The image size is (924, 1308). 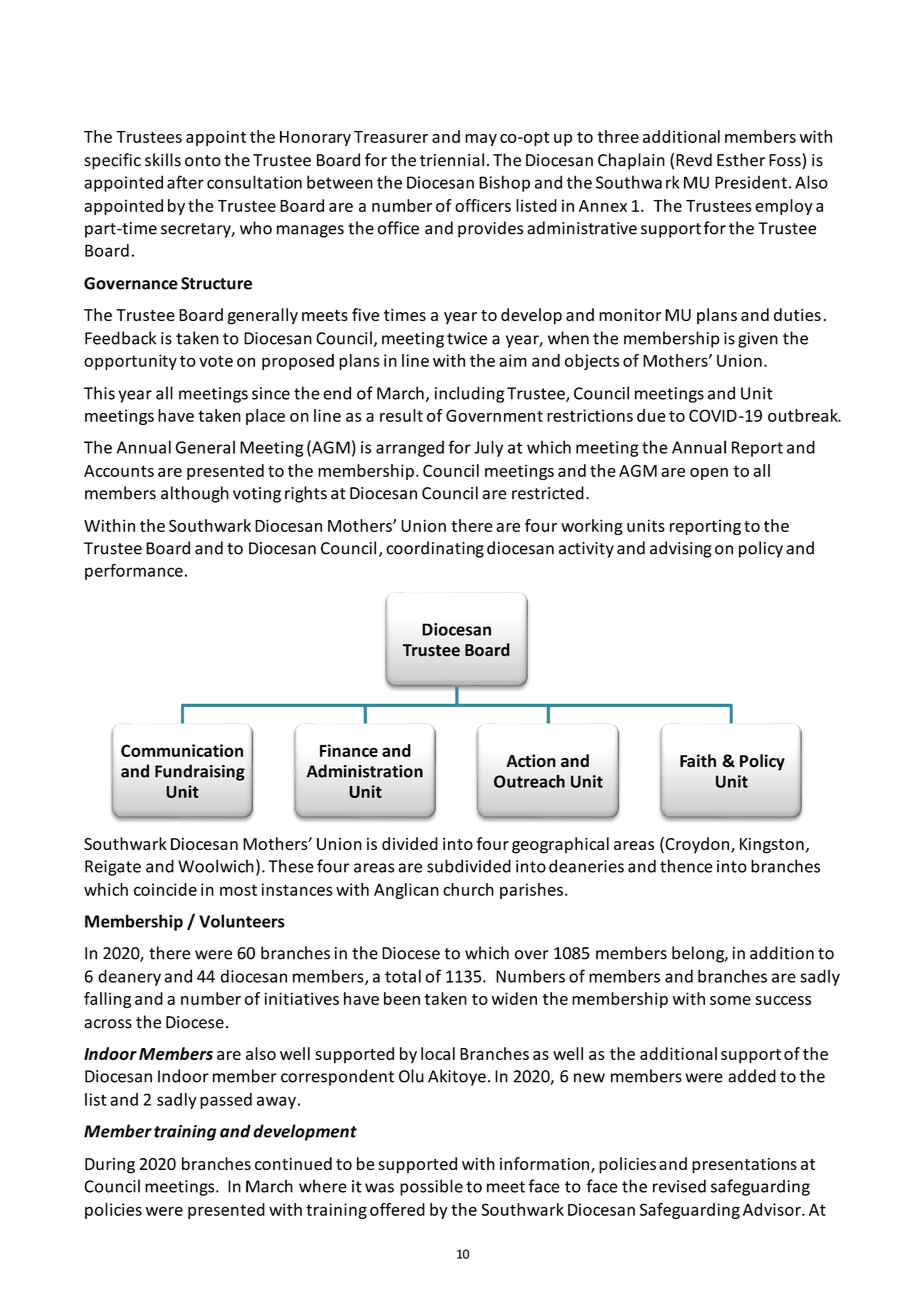 What do you see at coordinates (182, 750) in the screenshot?
I see `Communication` at bounding box center [182, 750].
